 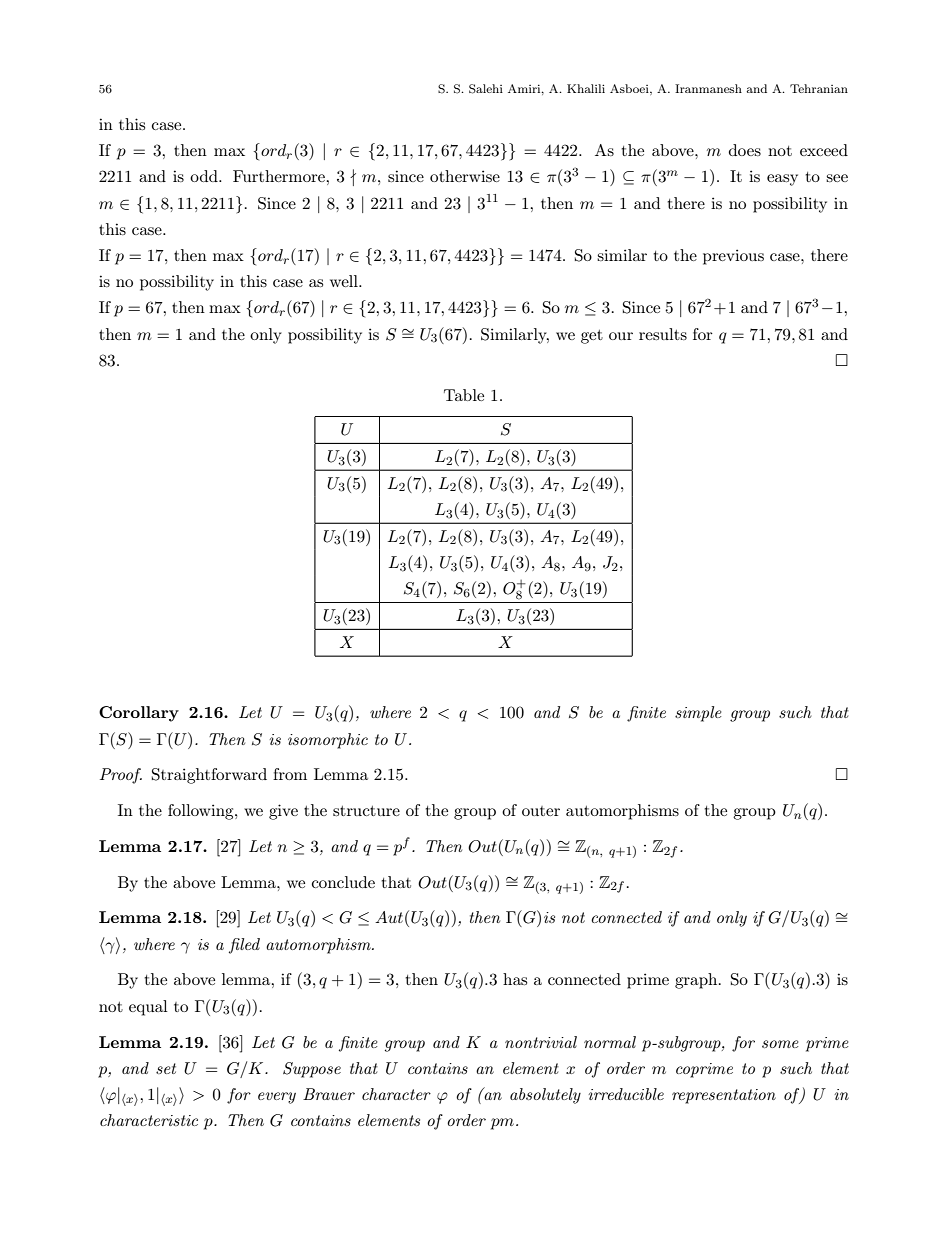 What do you see at coordinates (745, 150) in the screenshot?
I see `does` at bounding box center [745, 150].
